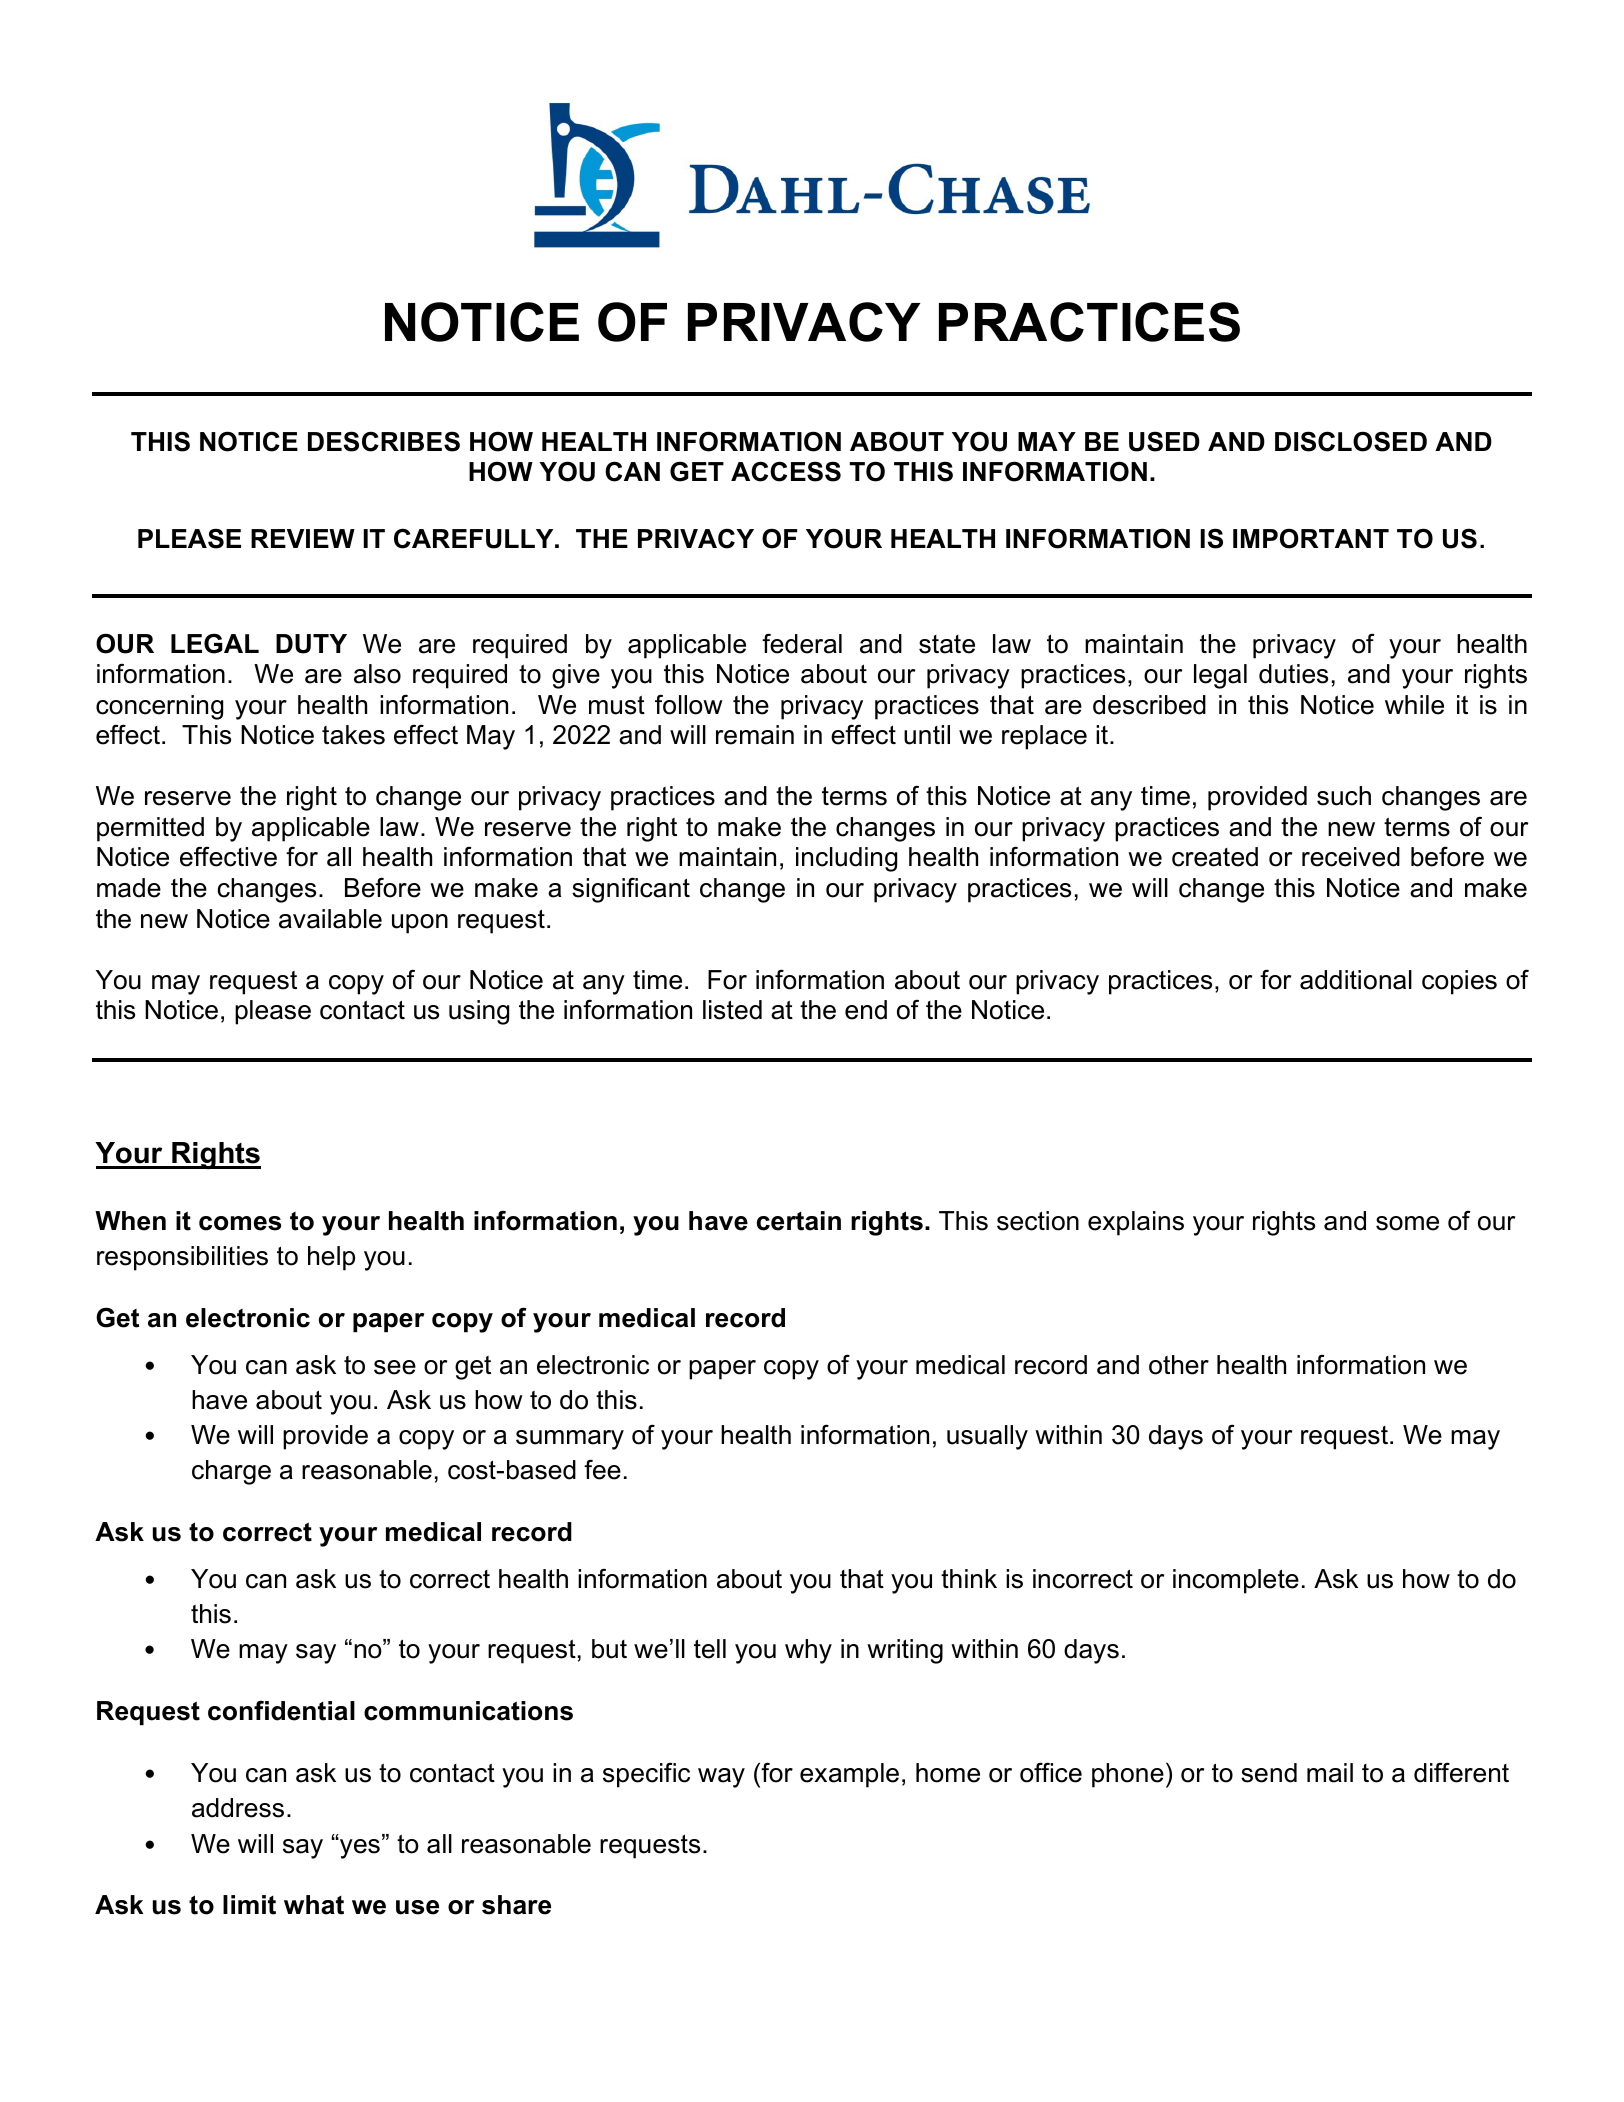 Image resolution: width=1624 pixels, height=2102 pixels. Describe the element at coordinates (240, 1223) in the screenshot. I see `comes` at that location.
